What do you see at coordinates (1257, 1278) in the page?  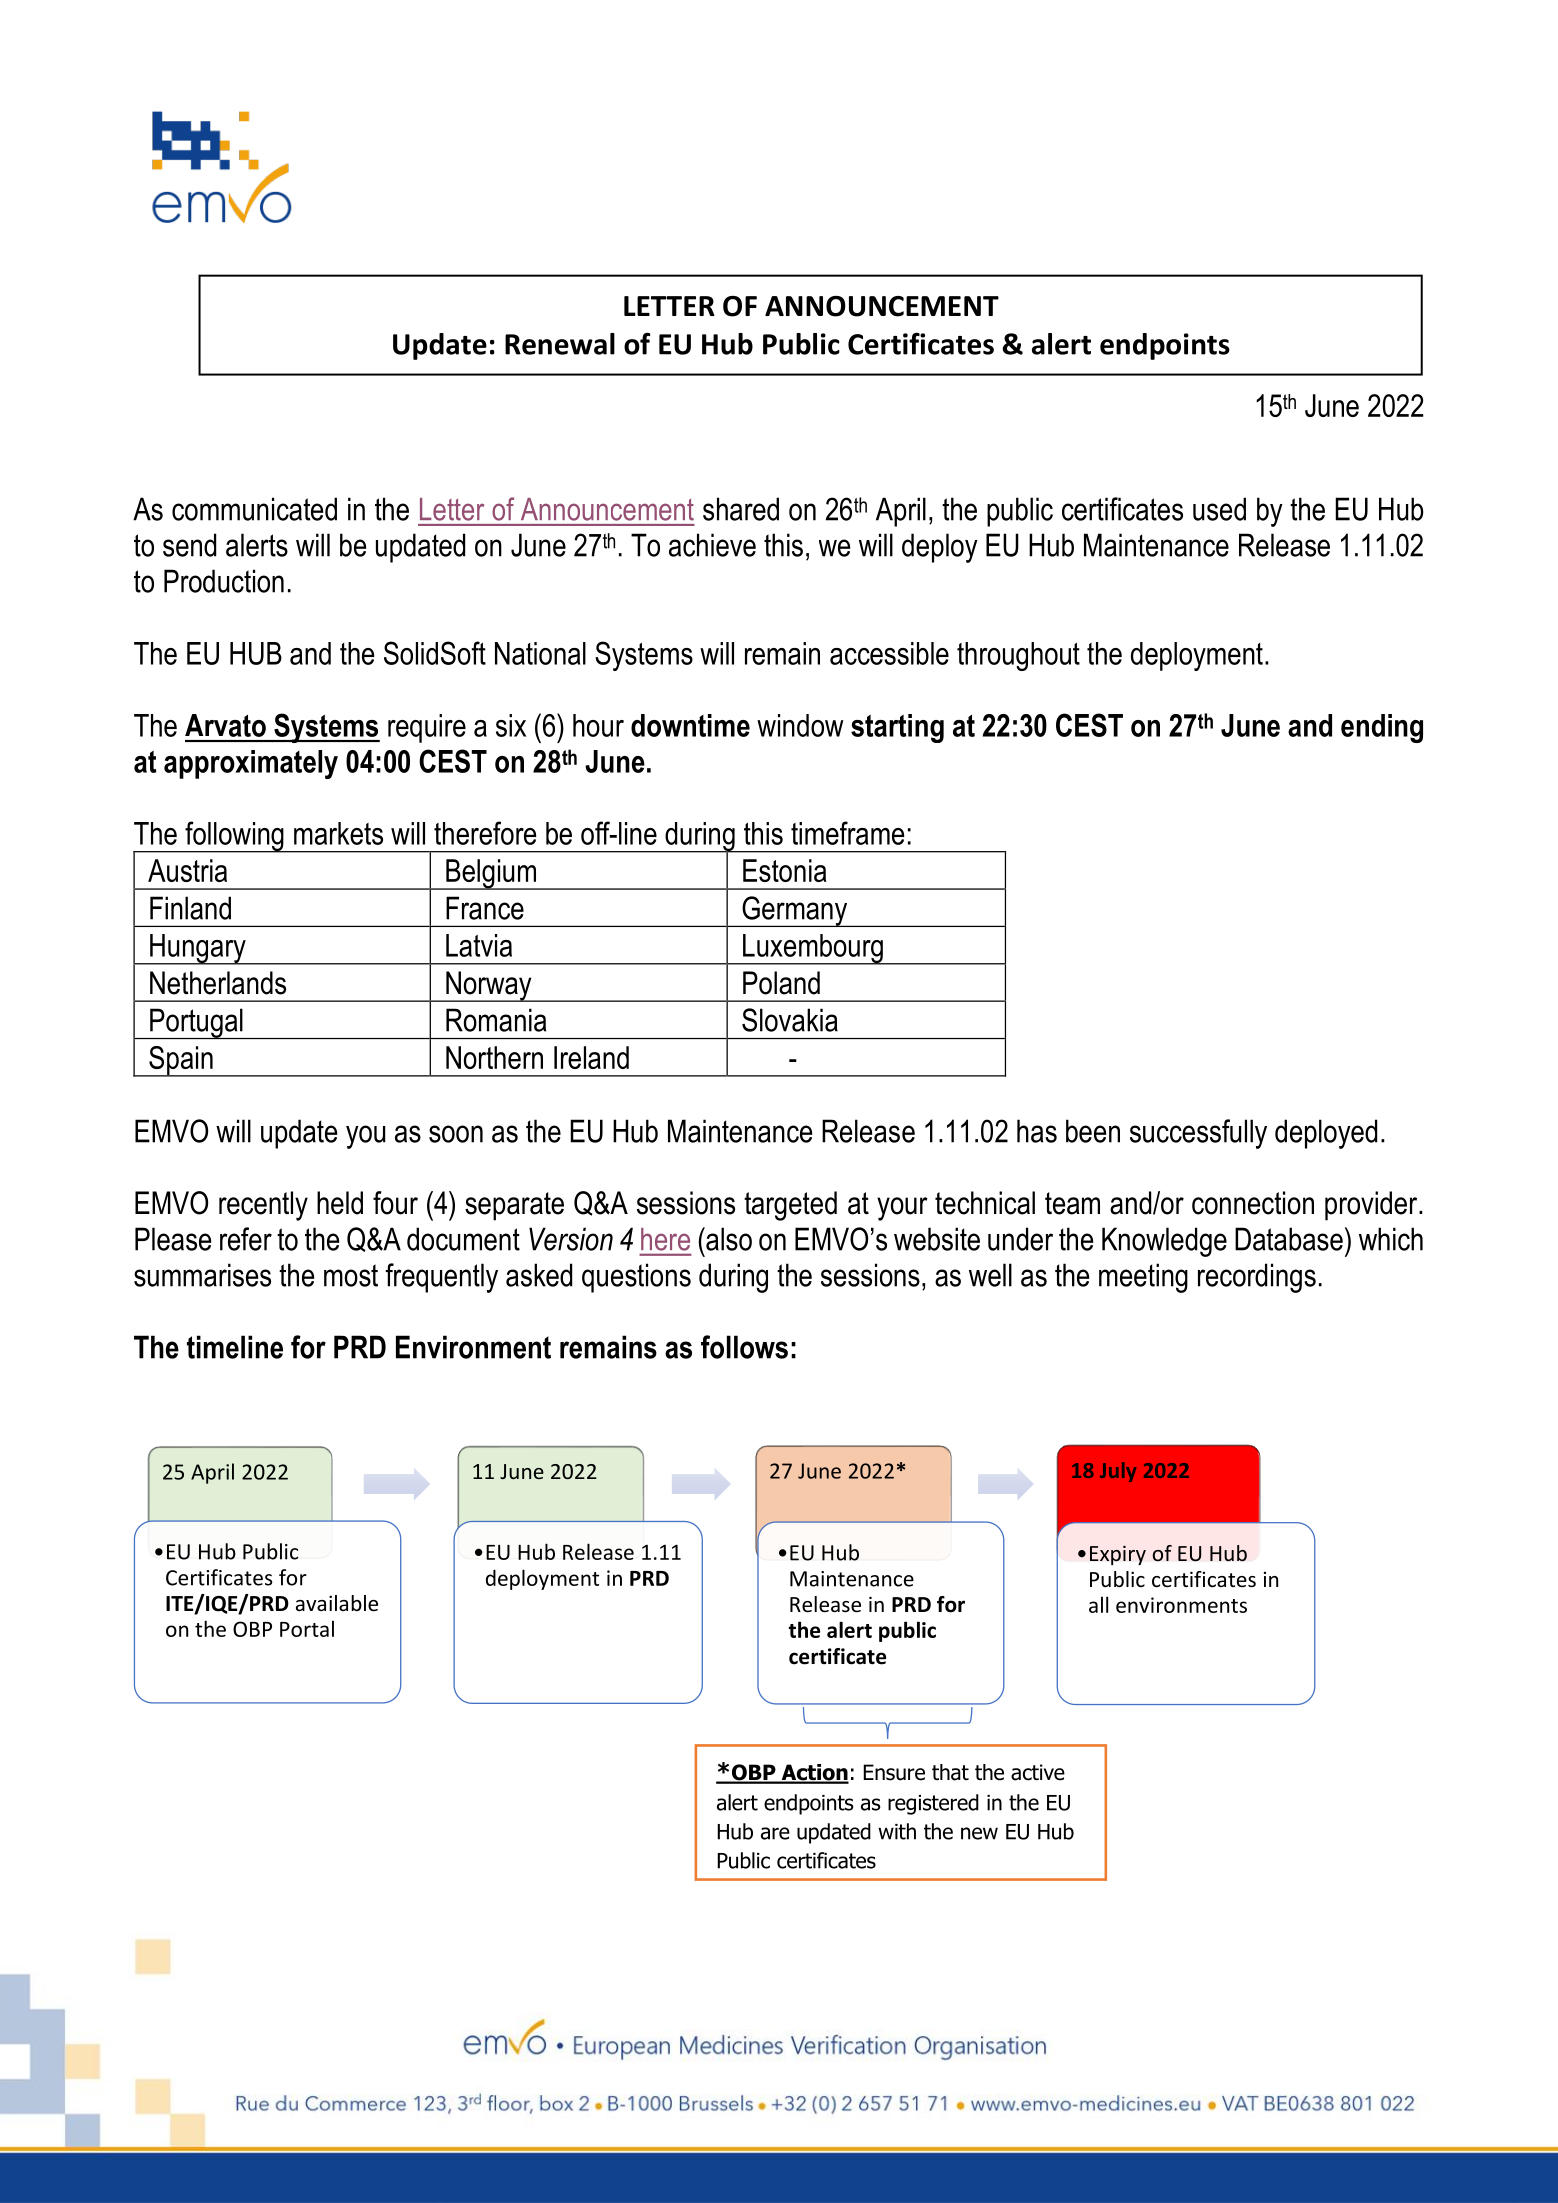 I see `recordings` at bounding box center [1257, 1278].
